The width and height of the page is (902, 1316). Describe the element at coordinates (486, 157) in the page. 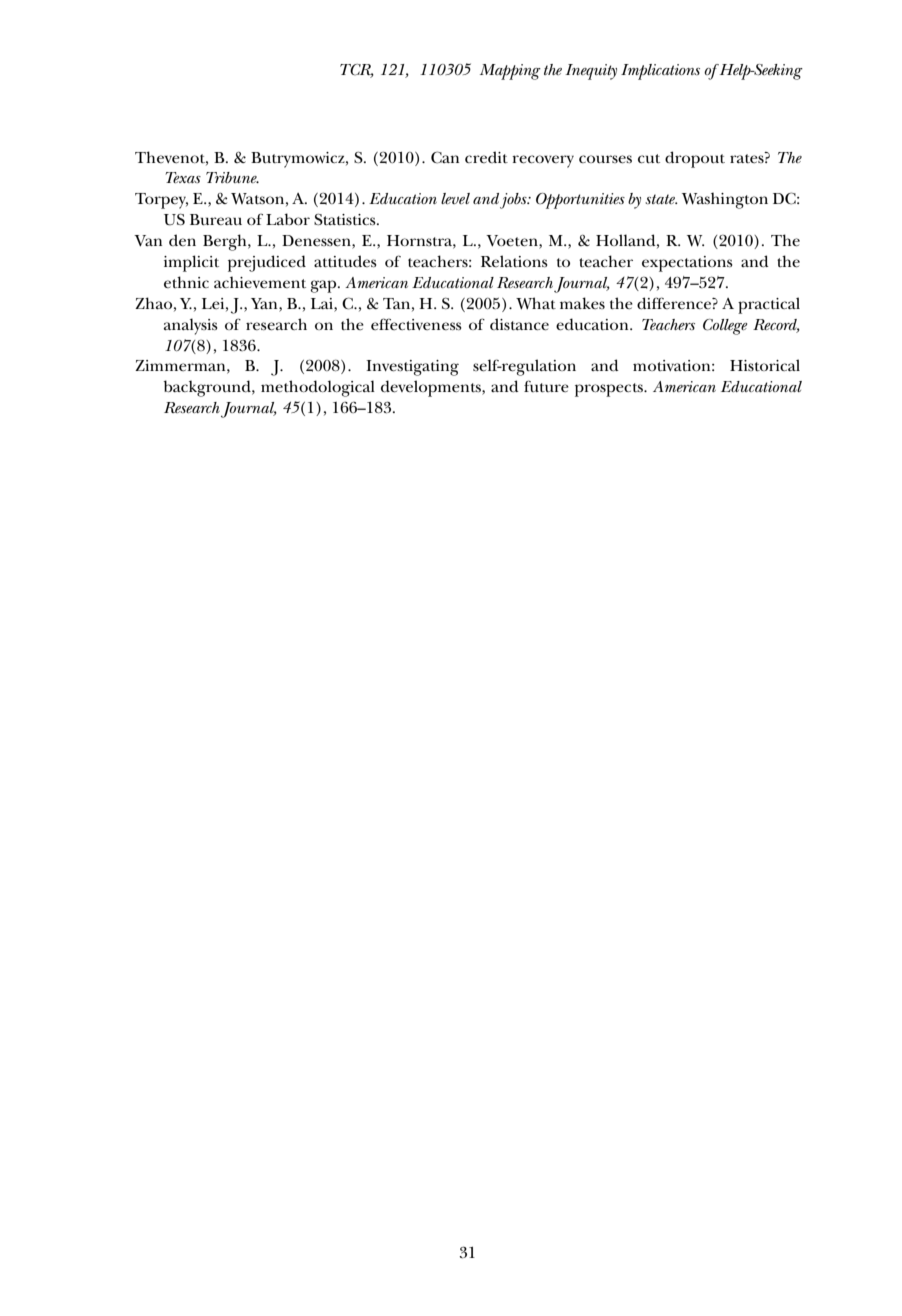

I see `credit` at that location.
